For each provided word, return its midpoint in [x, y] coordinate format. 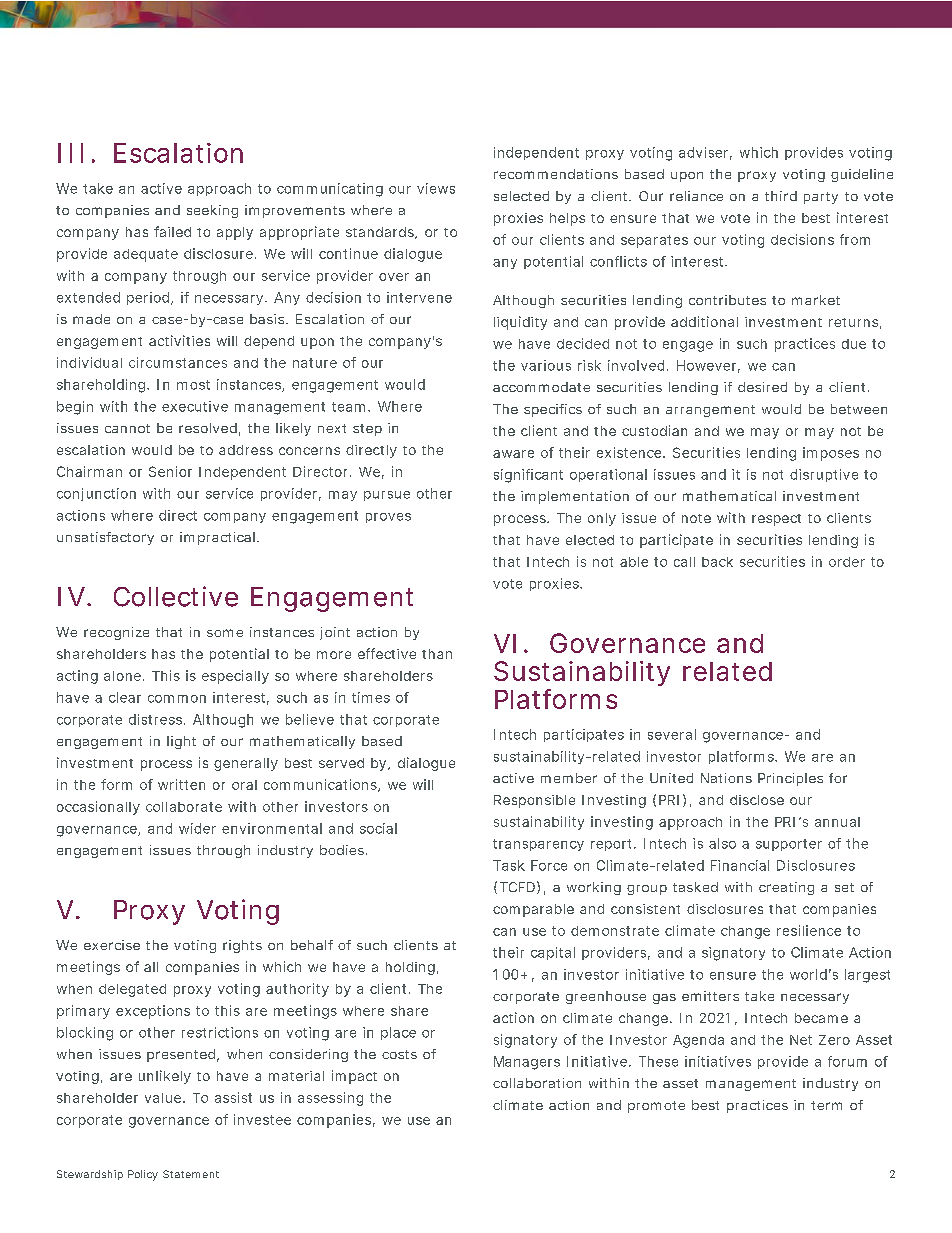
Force [549, 865]
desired [762, 387]
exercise [112, 945]
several [672, 734]
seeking [212, 211]
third [781, 196]
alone [122, 676]
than [437, 654]
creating [786, 888]
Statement [191, 1174]
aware [513, 454]
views [436, 188]
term [826, 1105]
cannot [127, 428]
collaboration [537, 1083]
